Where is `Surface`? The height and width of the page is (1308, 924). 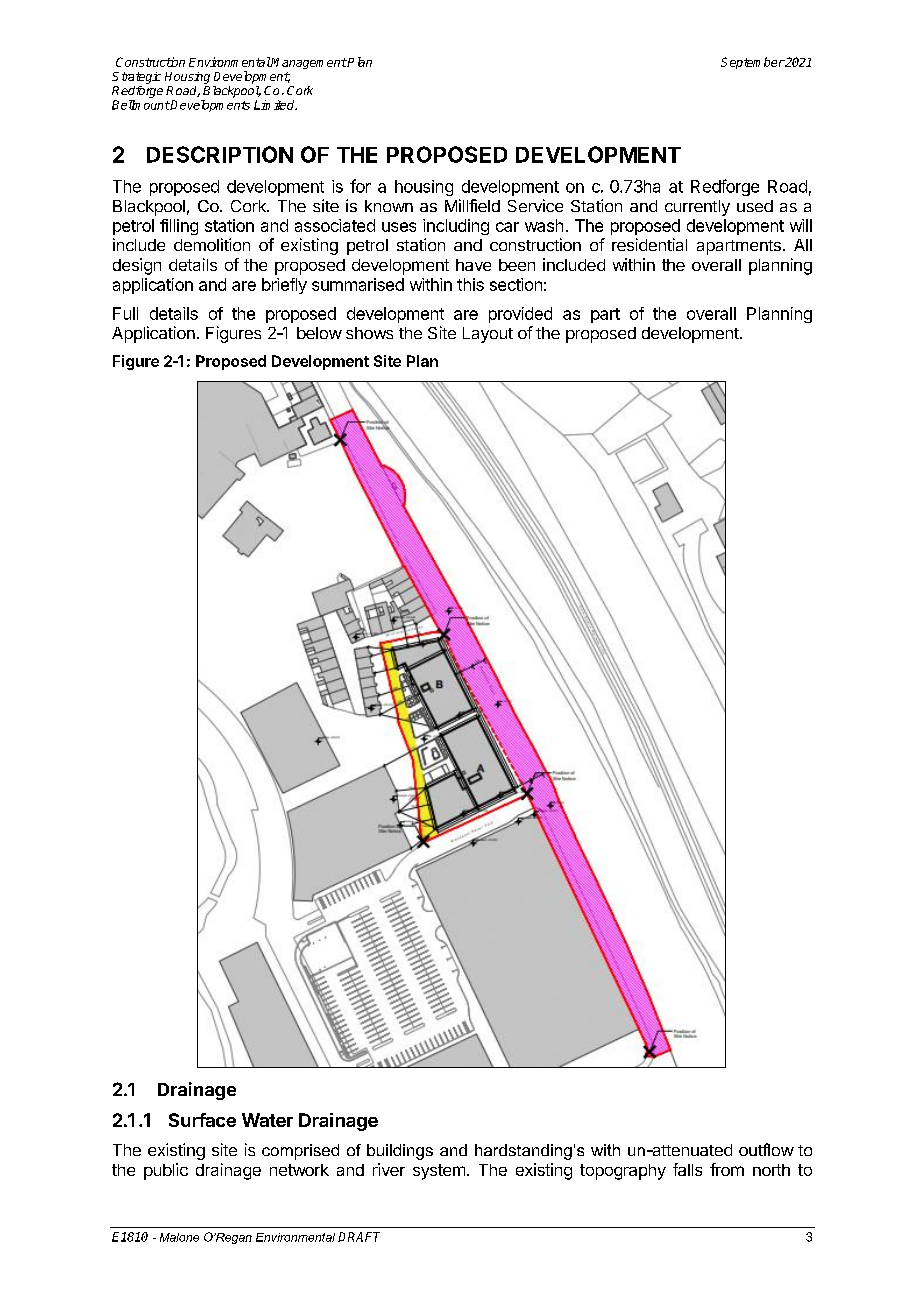
Surface is located at coordinates (202, 1120).
